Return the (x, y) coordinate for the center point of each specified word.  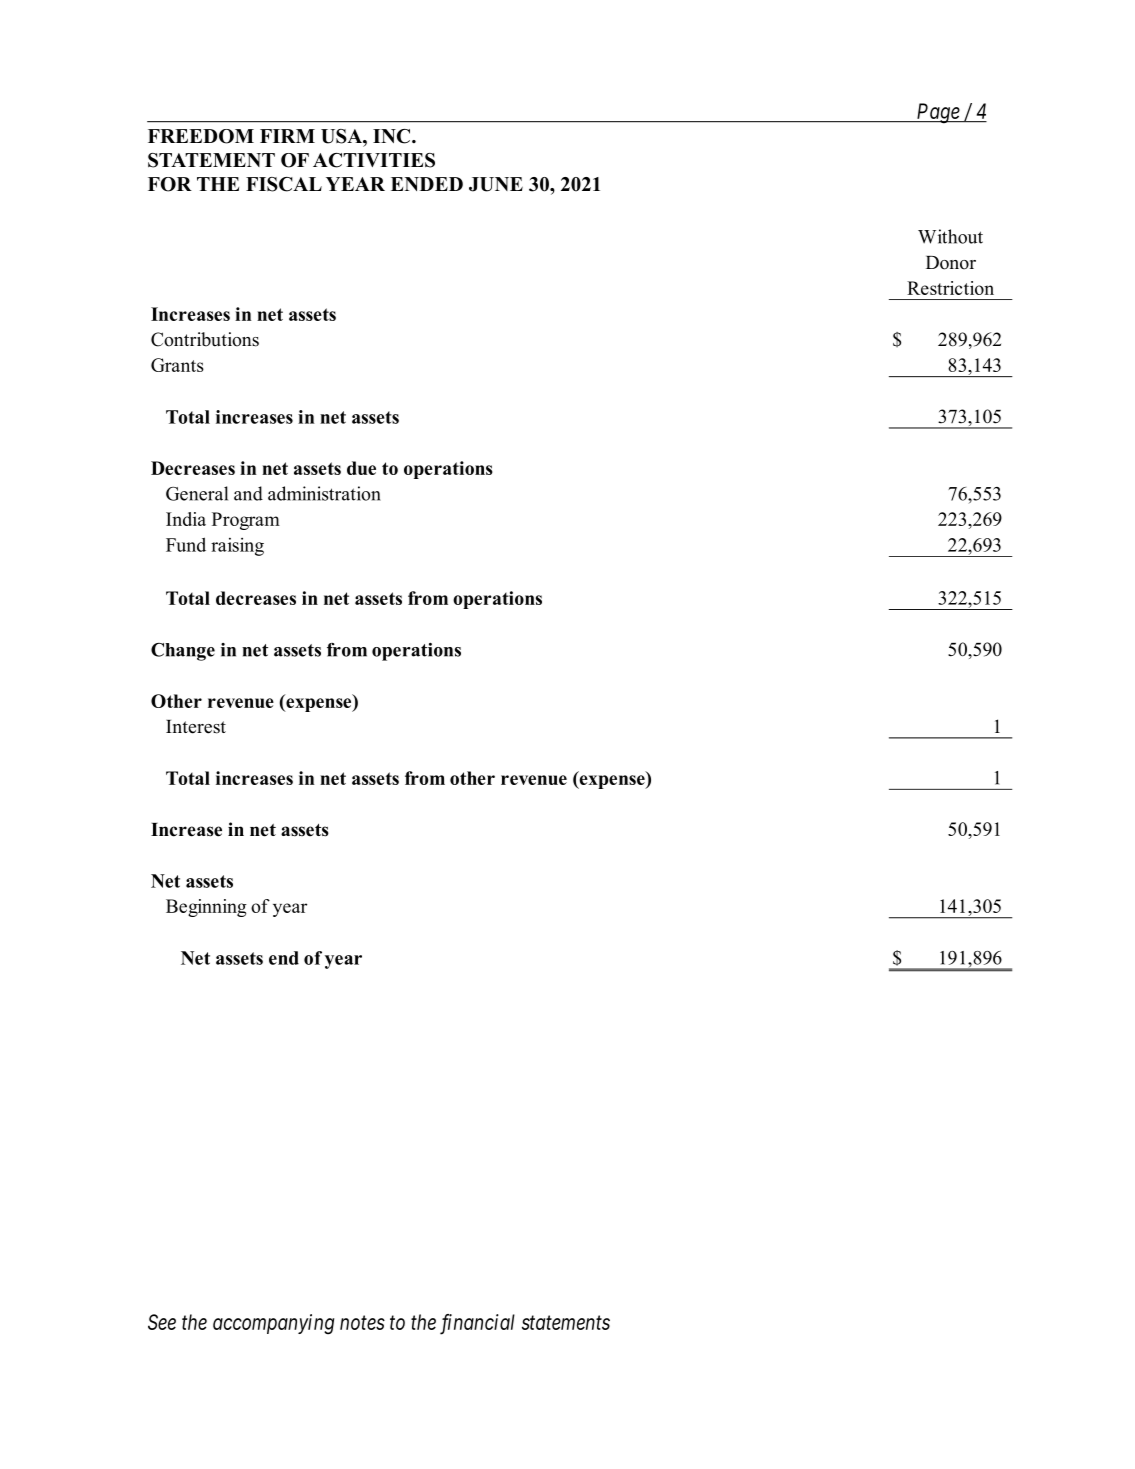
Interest (196, 727)
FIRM (287, 136)
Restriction (950, 288)
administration (324, 493)
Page (938, 113)
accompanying (273, 1324)
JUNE (496, 184)
